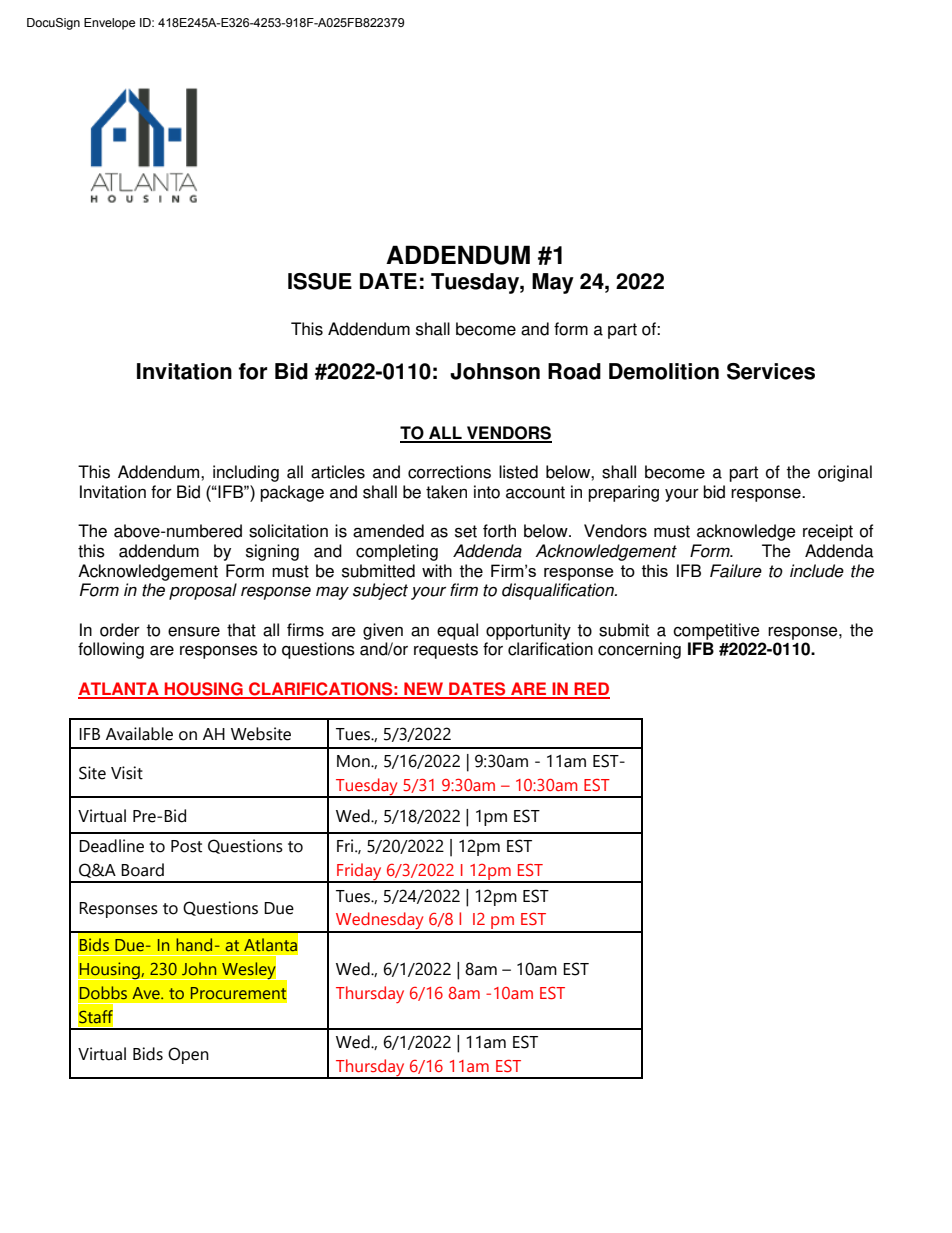 Image resolution: width=952 pixels, height=1233 pixels. I want to click on Open, so click(188, 1055).
